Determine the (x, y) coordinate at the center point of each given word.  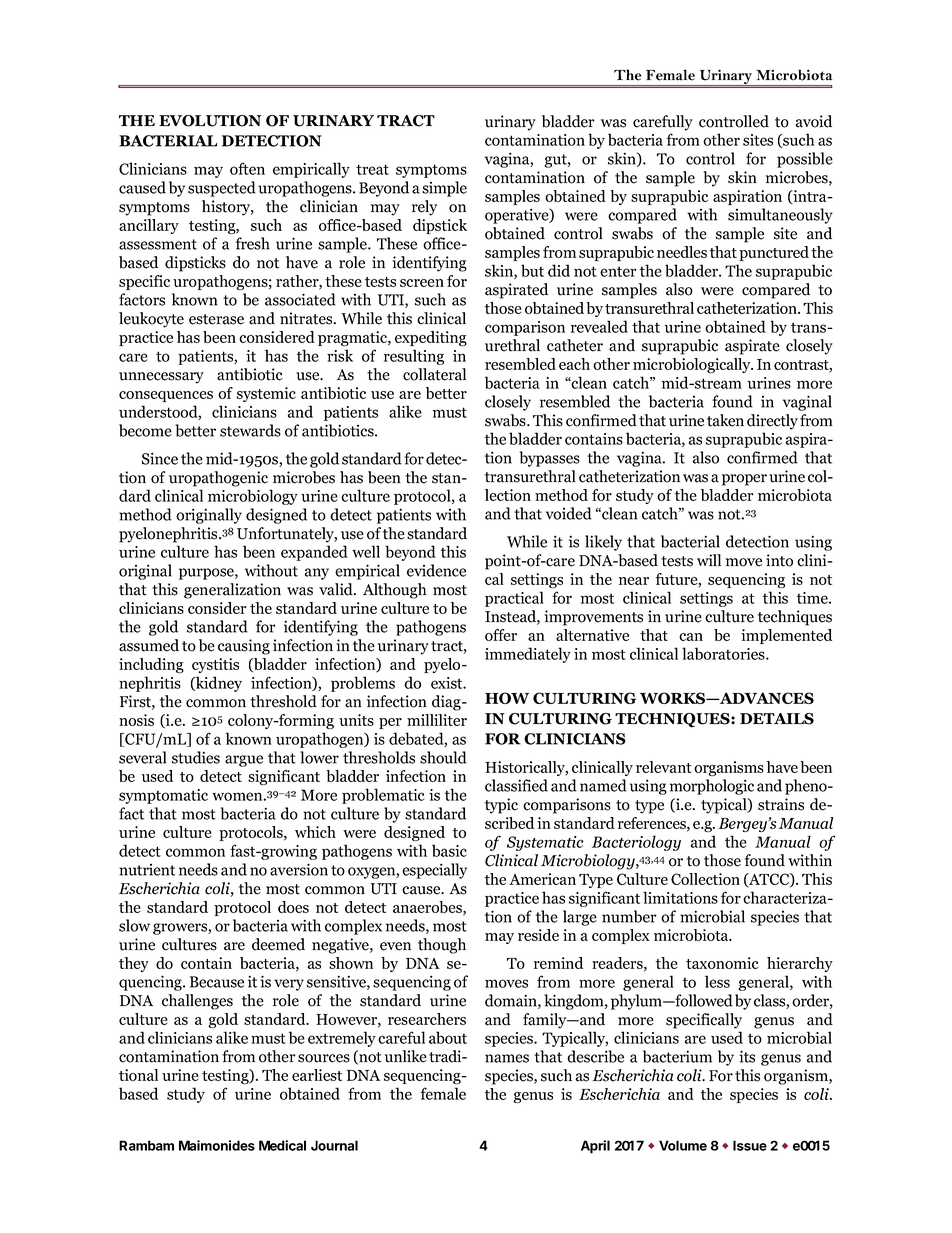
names (507, 1058)
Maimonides (217, 1145)
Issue (750, 1145)
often (247, 168)
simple (444, 189)
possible (805, 160)
